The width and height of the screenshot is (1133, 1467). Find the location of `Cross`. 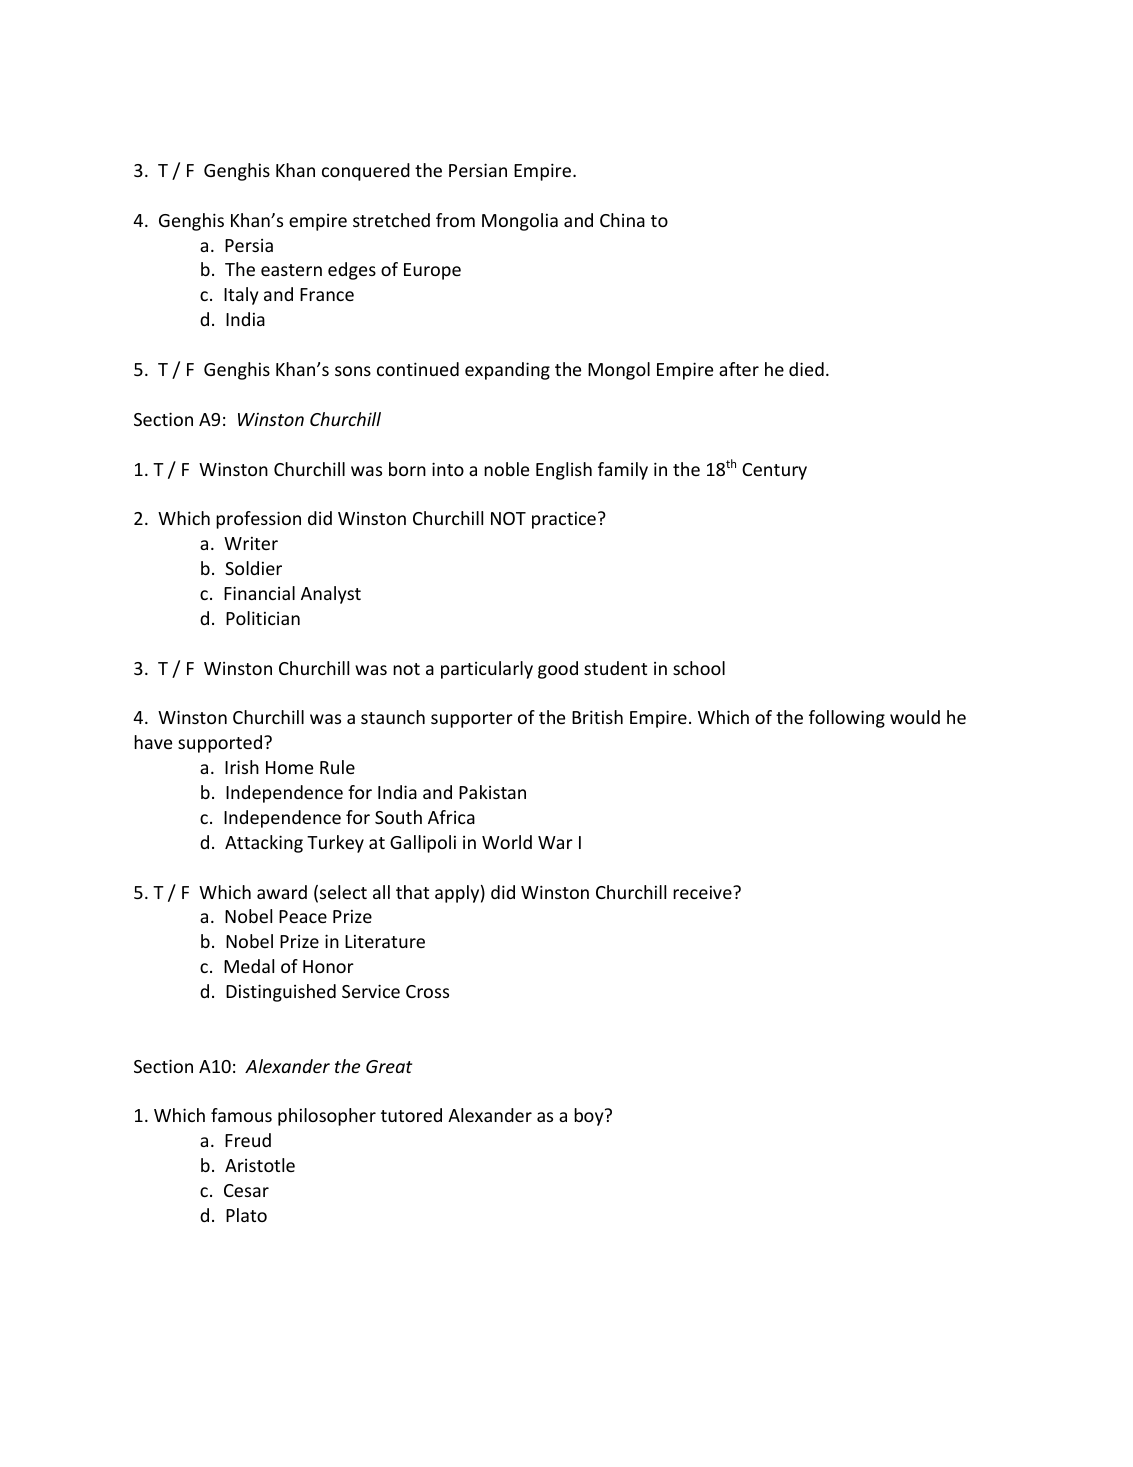

Cross is located at coordinates (427, 991).
